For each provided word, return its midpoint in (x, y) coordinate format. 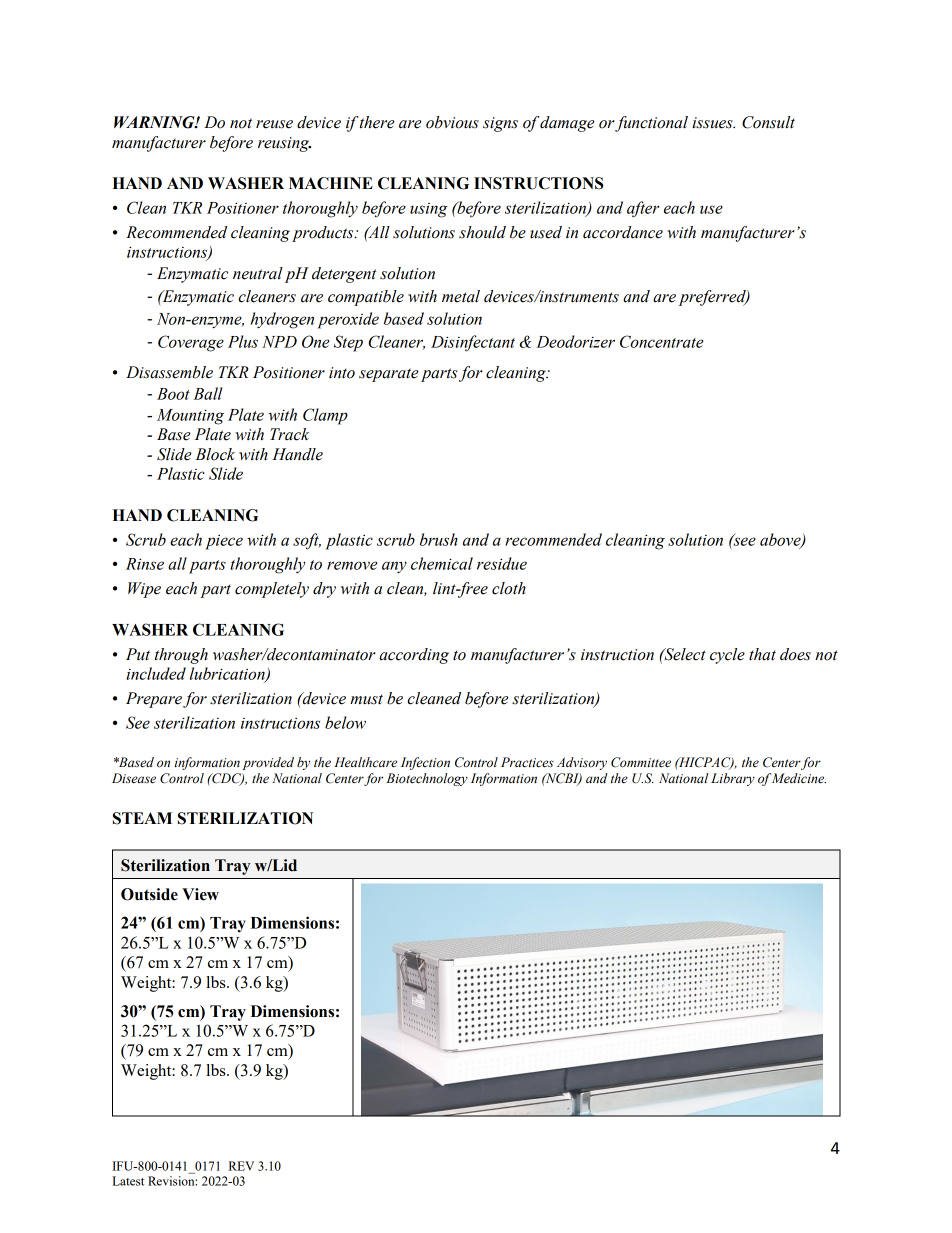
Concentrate (661, 341)
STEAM (142, 818)
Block (215, 454)
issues (713, 123)
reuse (274, 124)
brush (439, 539)
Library (733, 779)
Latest (128, 1181)
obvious (452, 122)
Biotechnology (427, 779)
